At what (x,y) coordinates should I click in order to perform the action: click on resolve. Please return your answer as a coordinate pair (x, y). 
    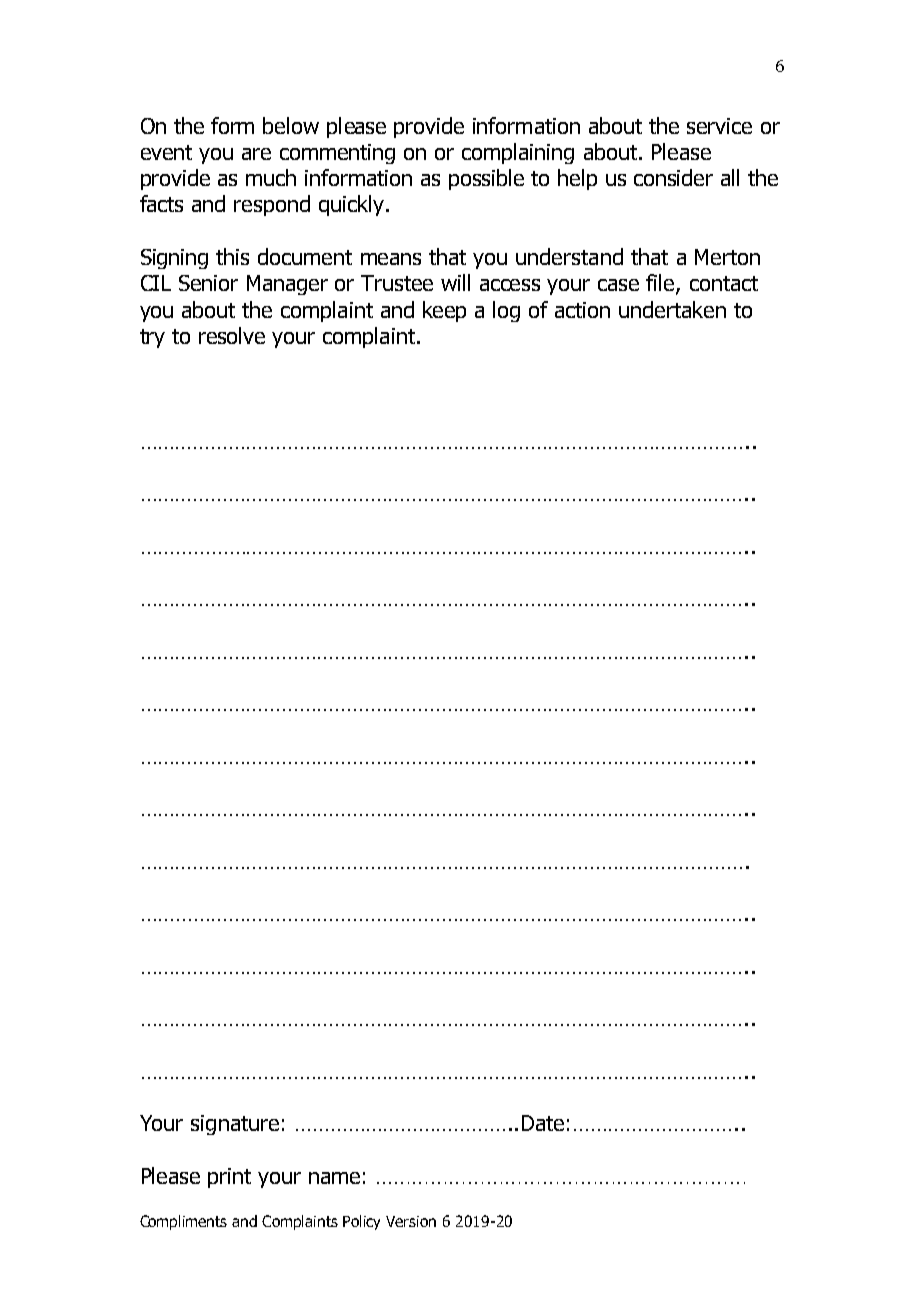
    Looking at the image, I should click on (232, 335).
